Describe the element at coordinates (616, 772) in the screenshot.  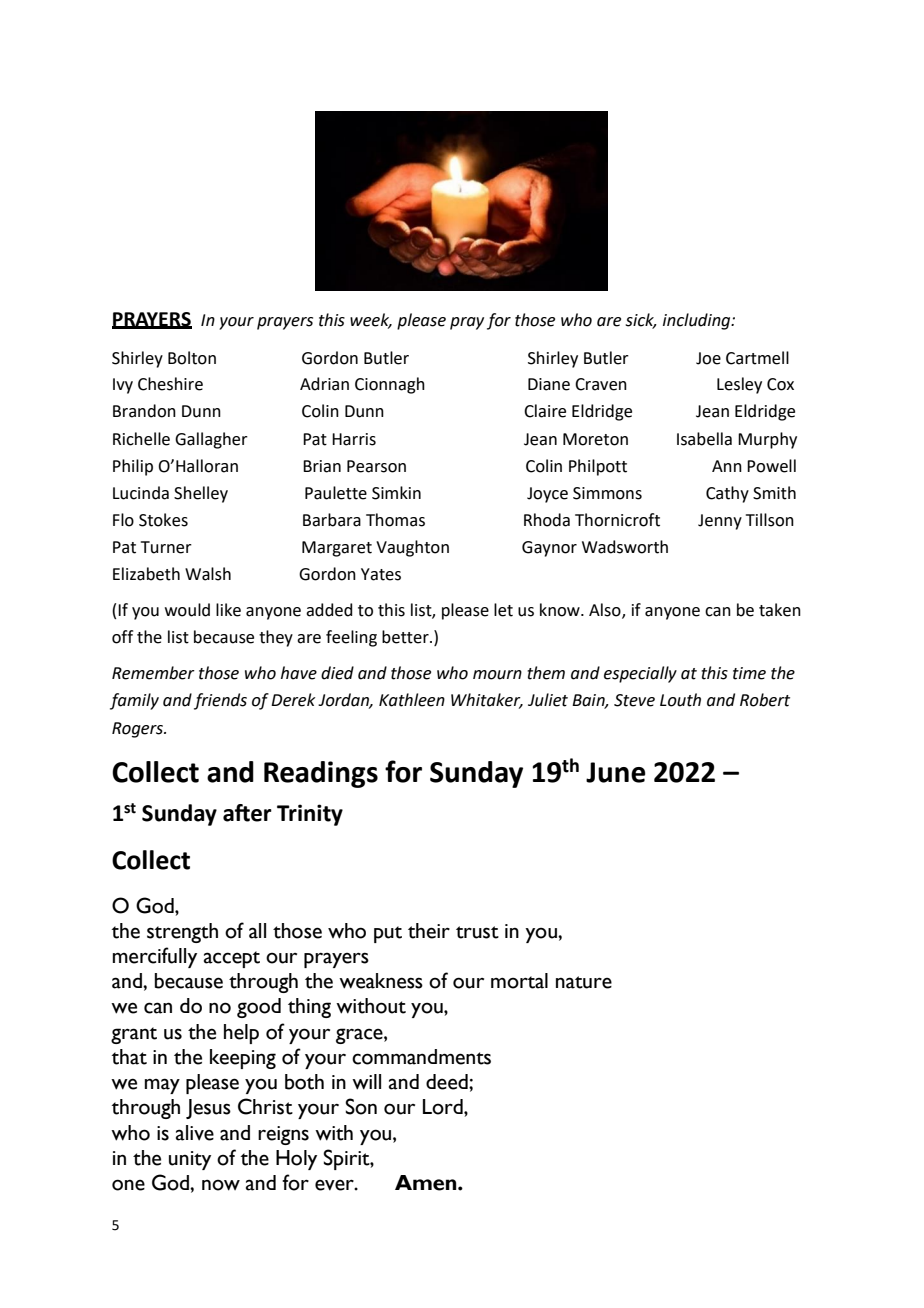
I see `June` at that location.
